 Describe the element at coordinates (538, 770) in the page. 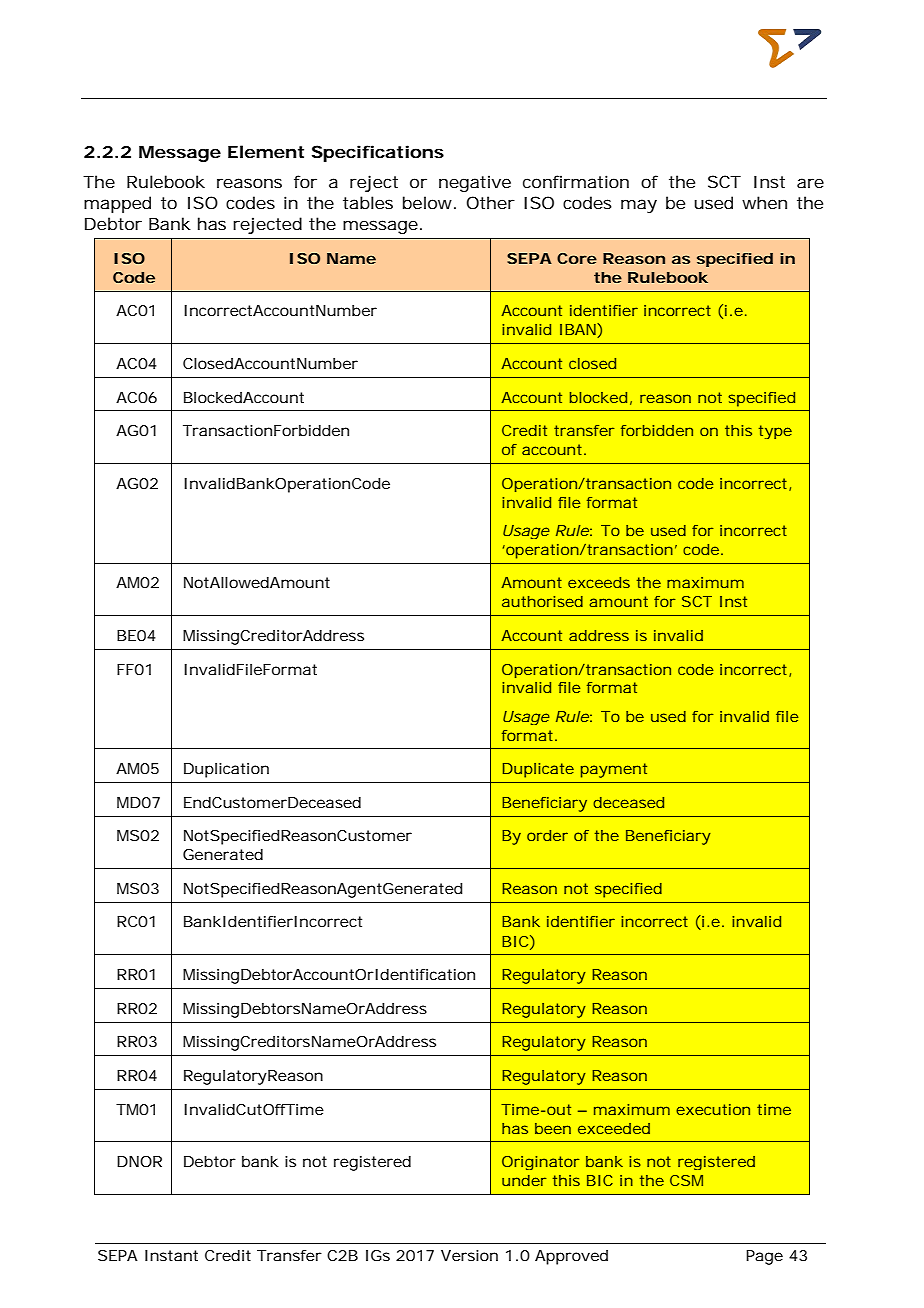

I see `Duplicate` at that location.
